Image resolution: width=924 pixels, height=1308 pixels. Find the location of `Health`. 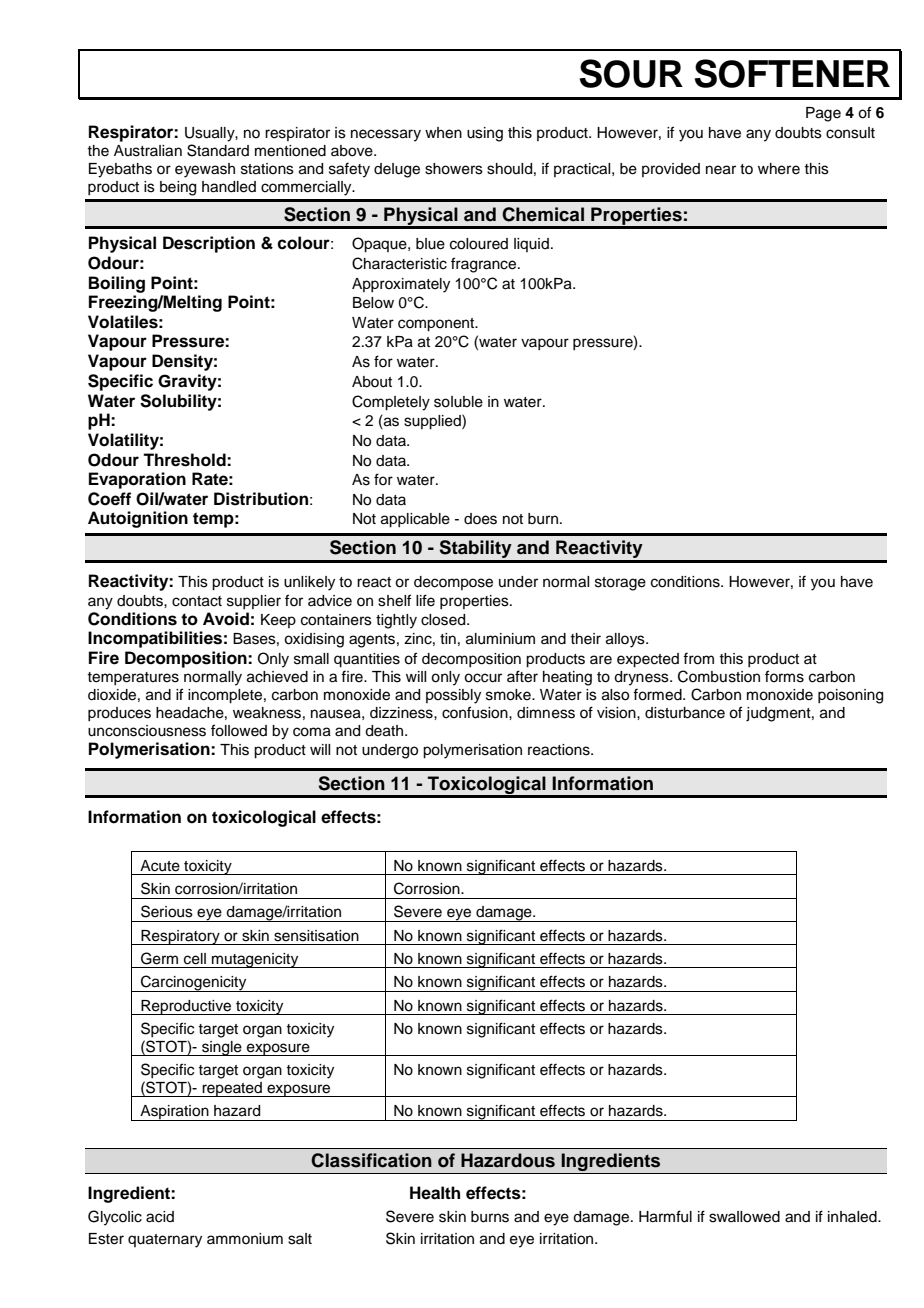

Health is located at coordinates (435, 1193).
